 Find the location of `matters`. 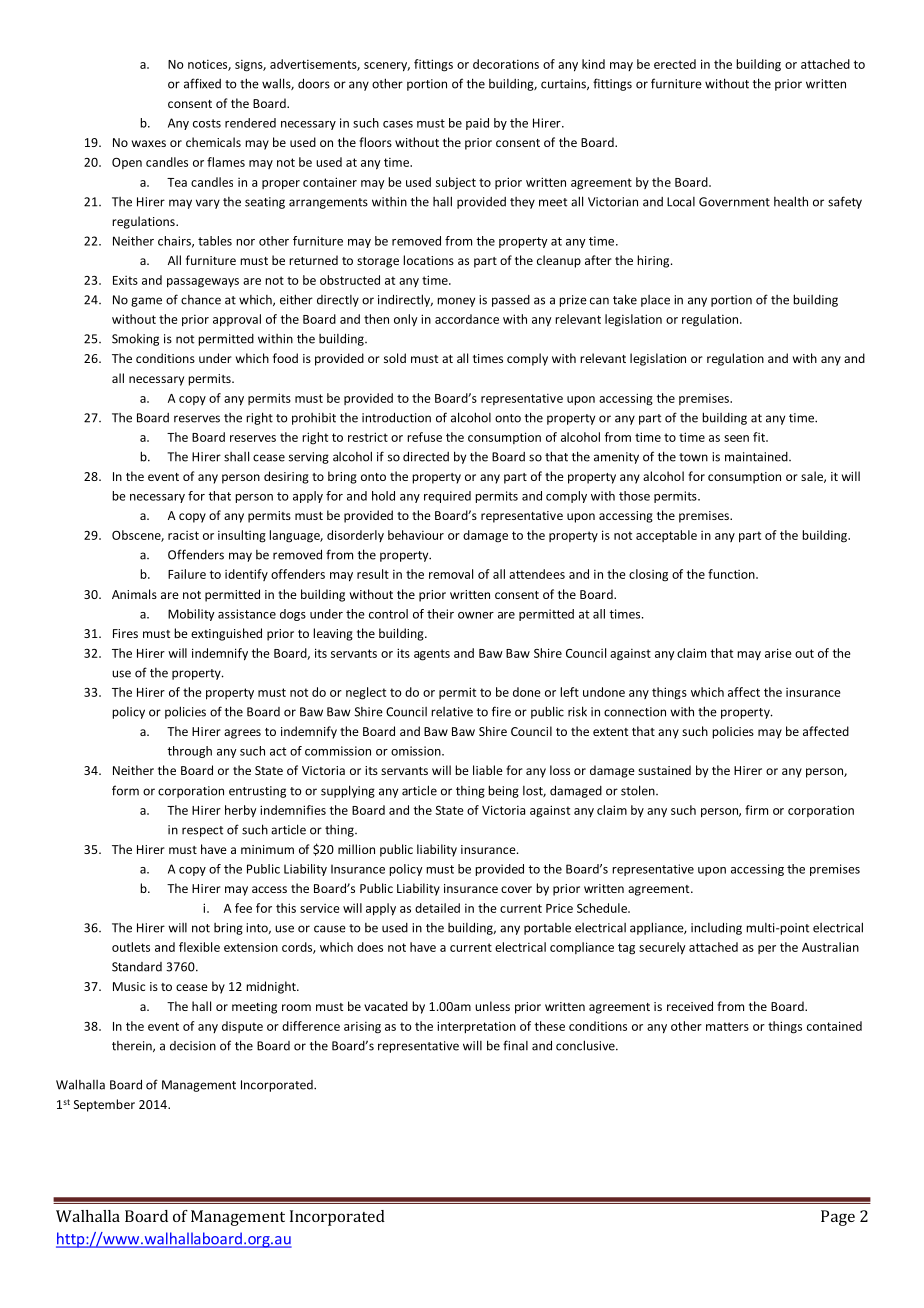

matters is located at coordinates (727, 1026).
